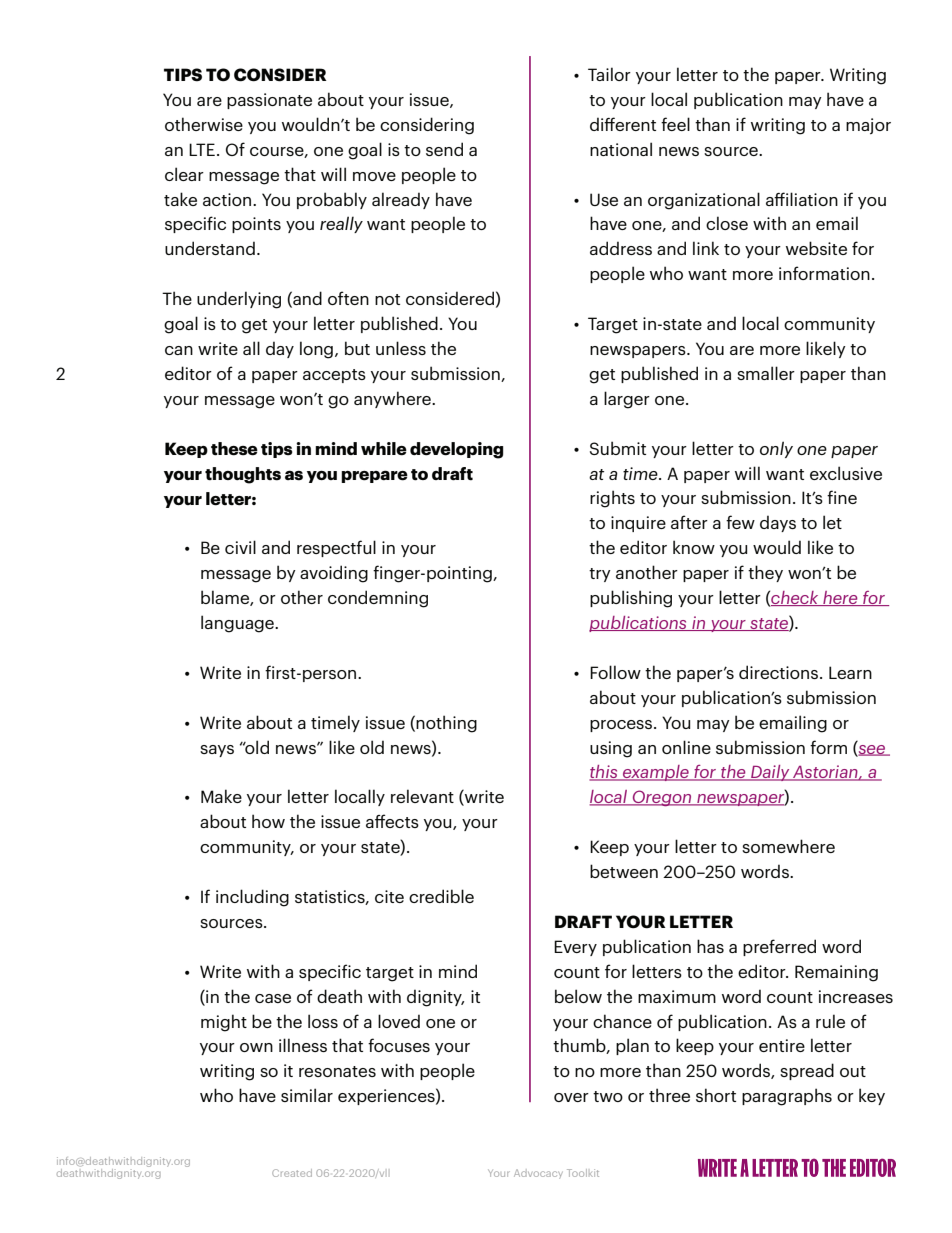  I want to click on Advocacy, so click(538, 1174).
